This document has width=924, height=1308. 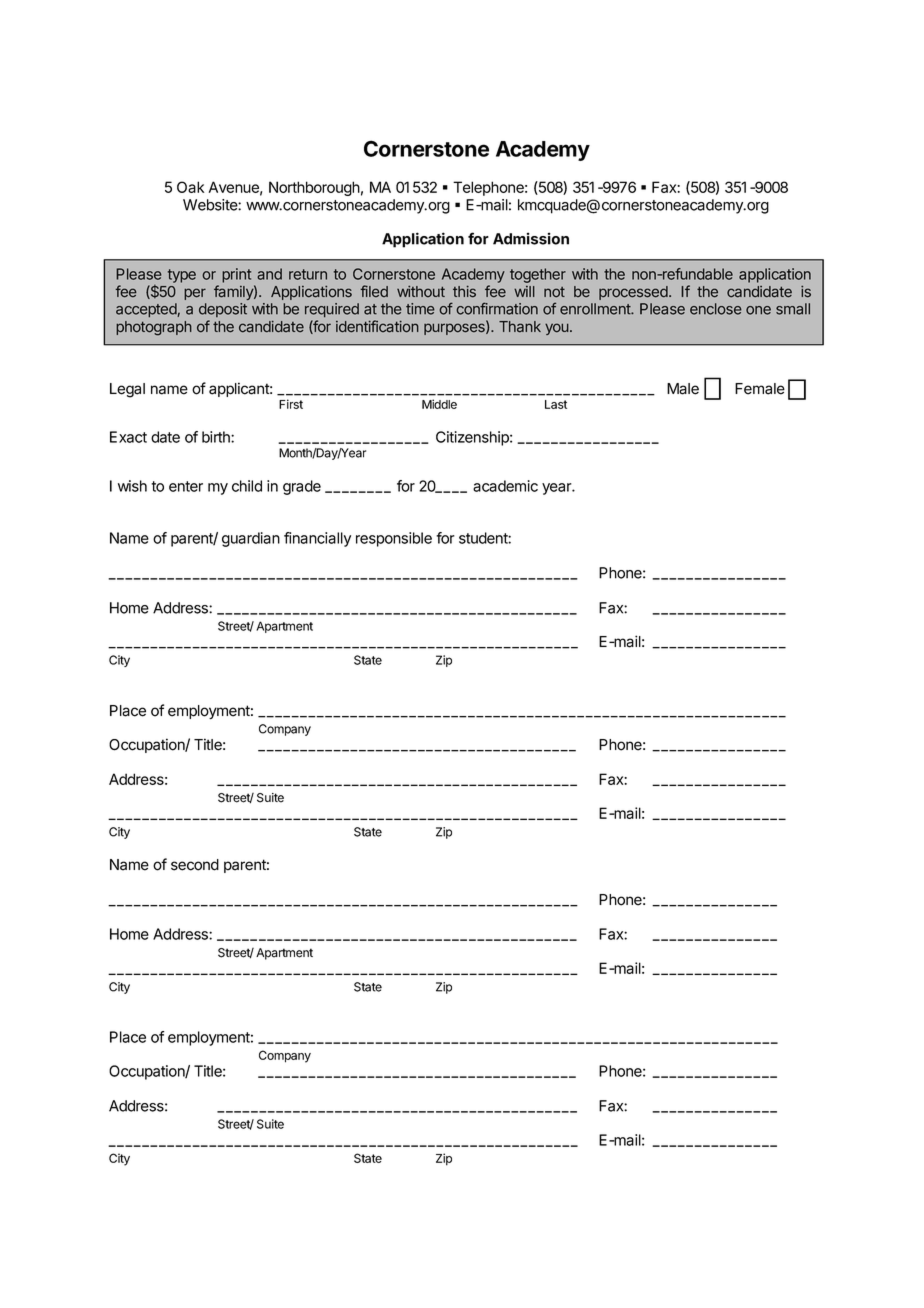 What do you see at coordinates (505, 486) in the document?
I see `academic` at bounding box center [505, 486].
